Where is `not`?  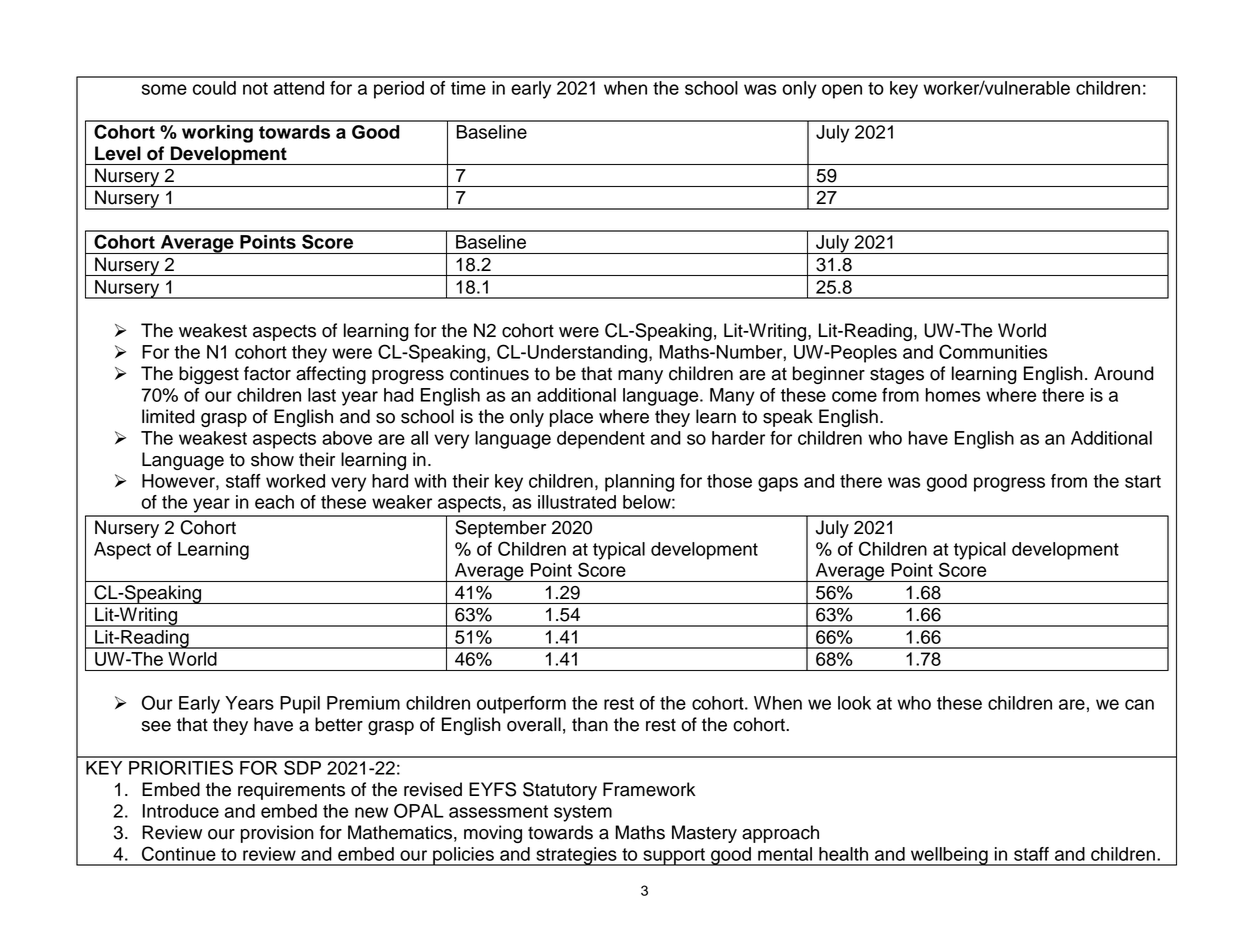
not is located at coordinates (255, 88).
